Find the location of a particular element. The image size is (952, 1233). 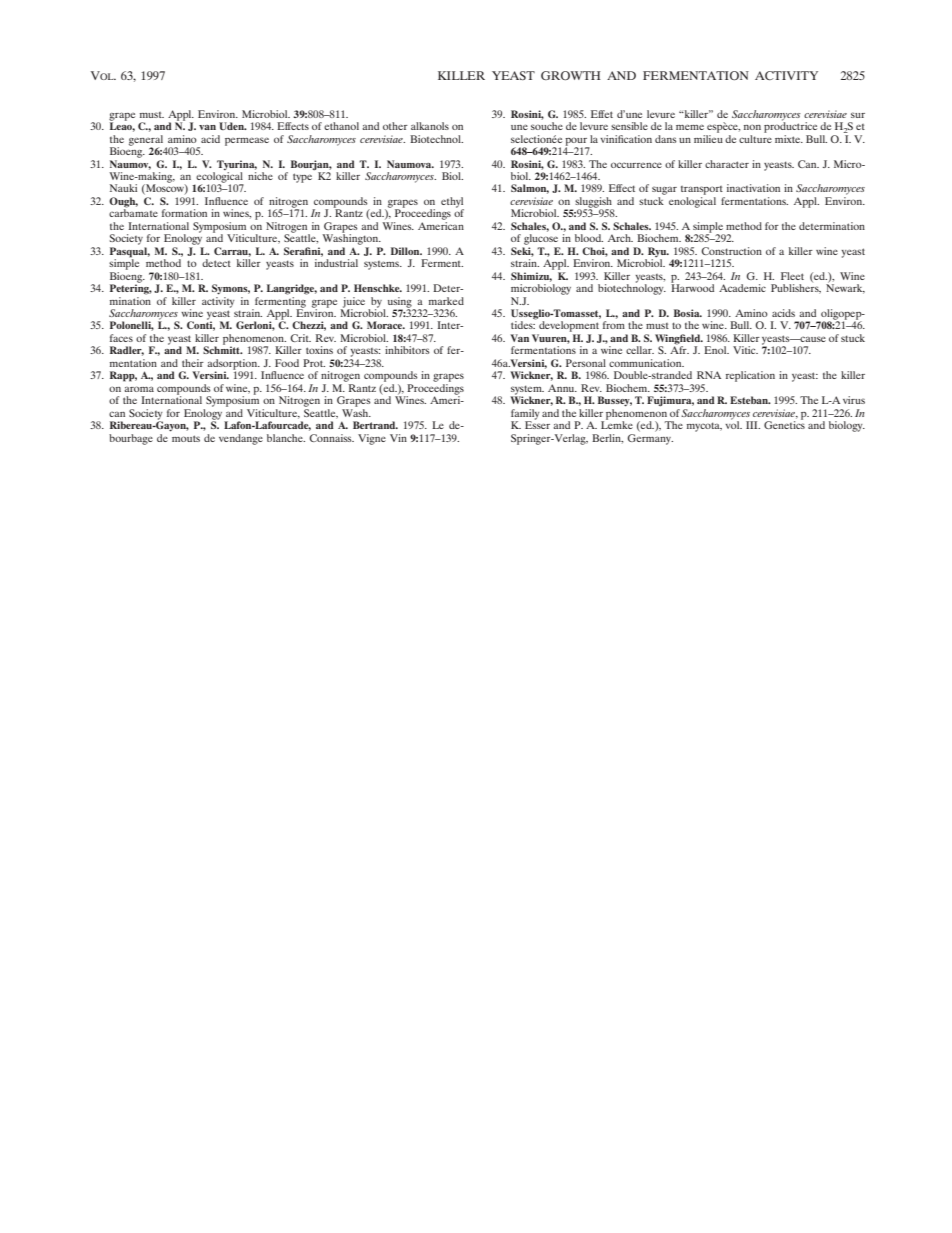

GROWTH is located at coordinates (571, 75).
